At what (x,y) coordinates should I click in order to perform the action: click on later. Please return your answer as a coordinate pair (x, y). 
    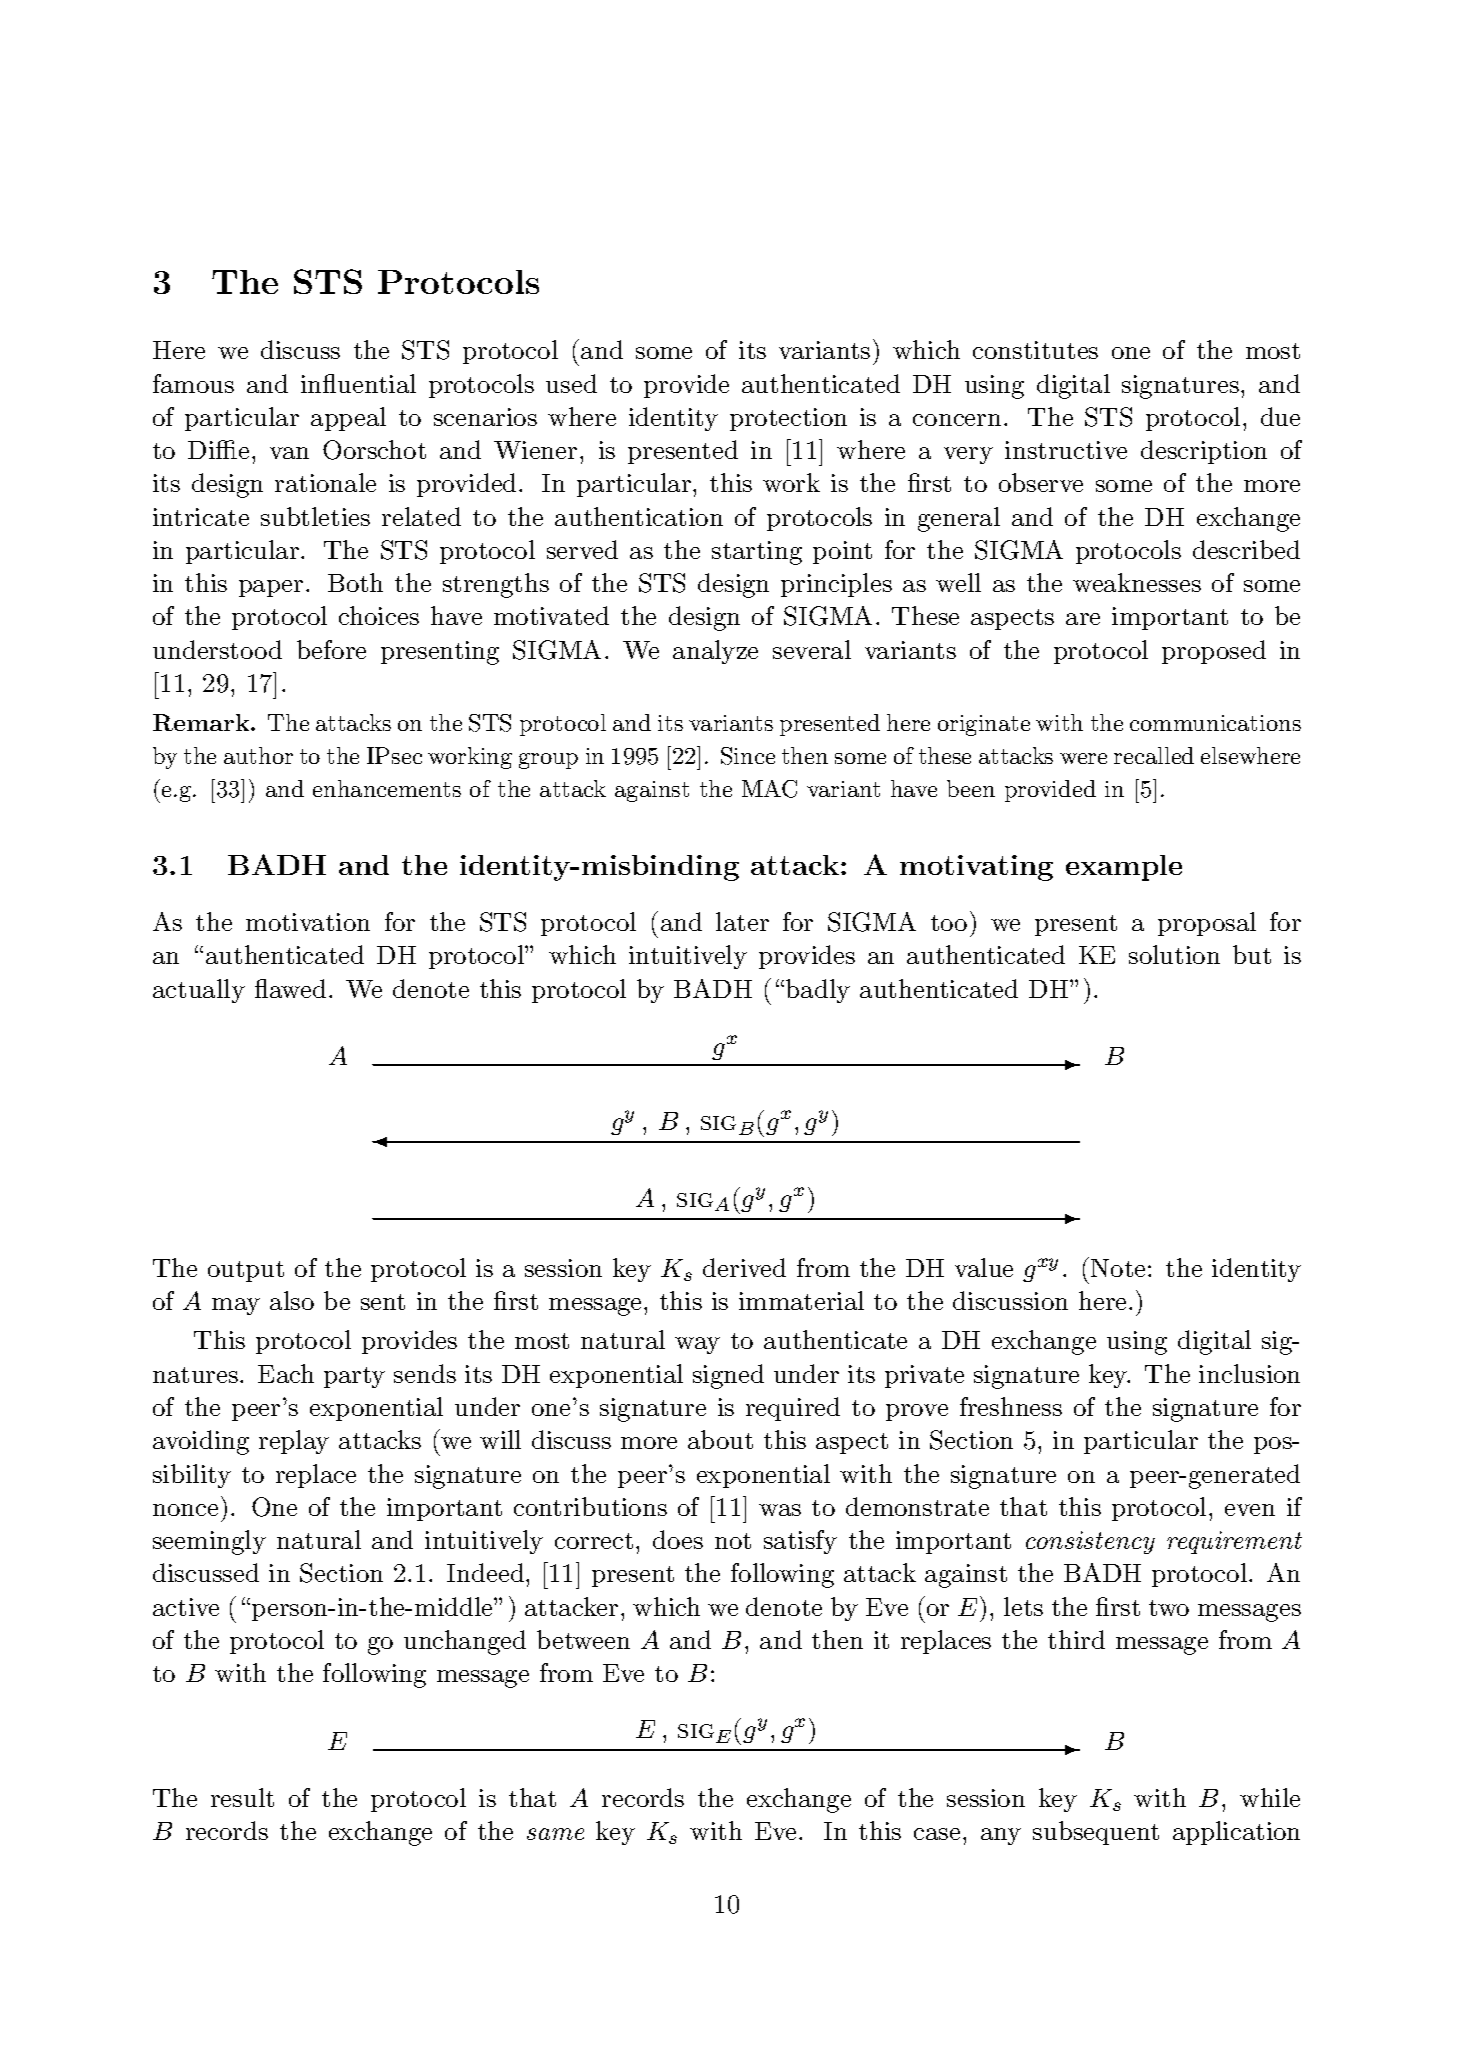
    Looking at the image, I should click on (742, 921).
